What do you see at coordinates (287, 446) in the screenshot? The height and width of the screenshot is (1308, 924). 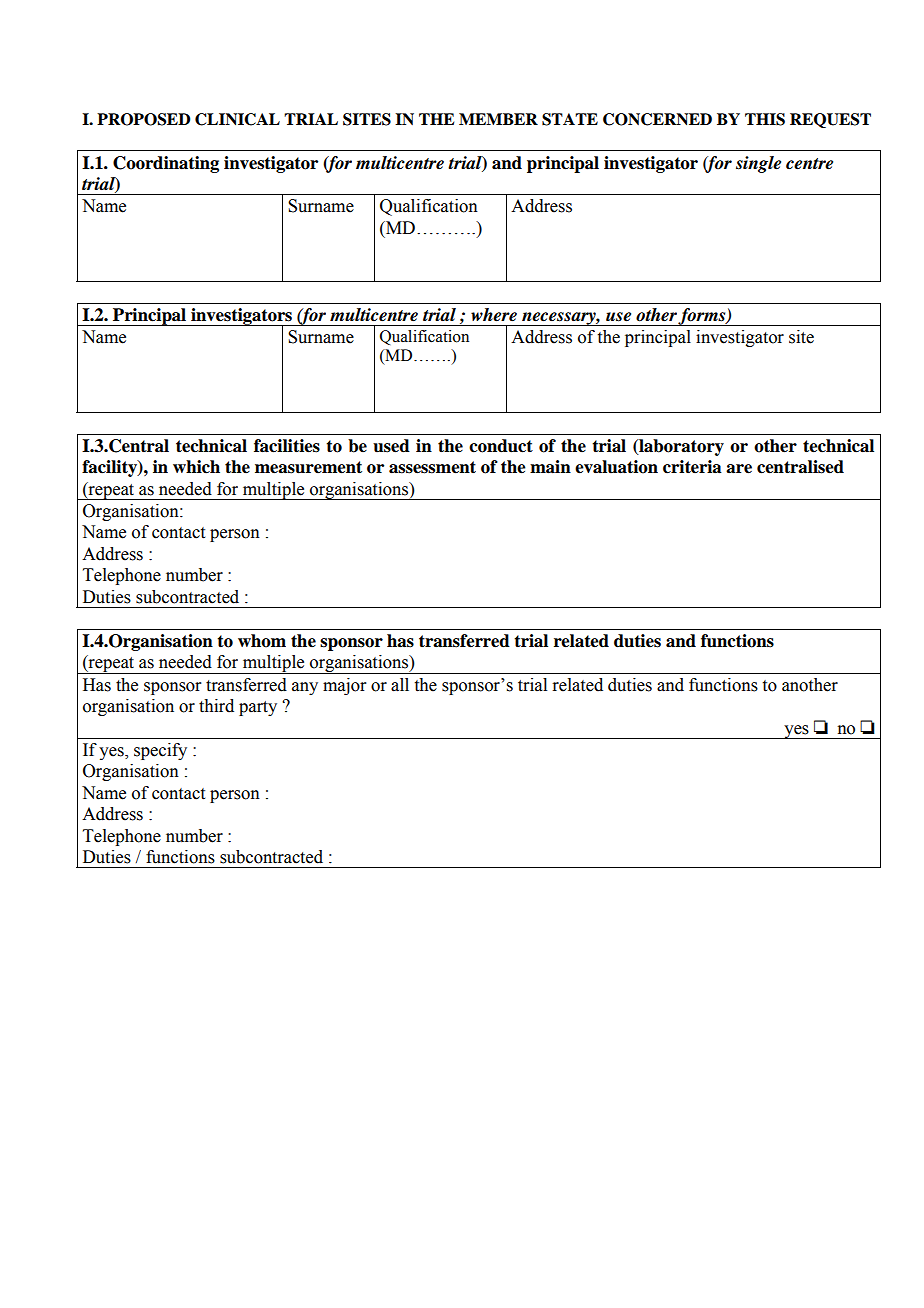 I see `facilities` at bounding box center [287, 446].
